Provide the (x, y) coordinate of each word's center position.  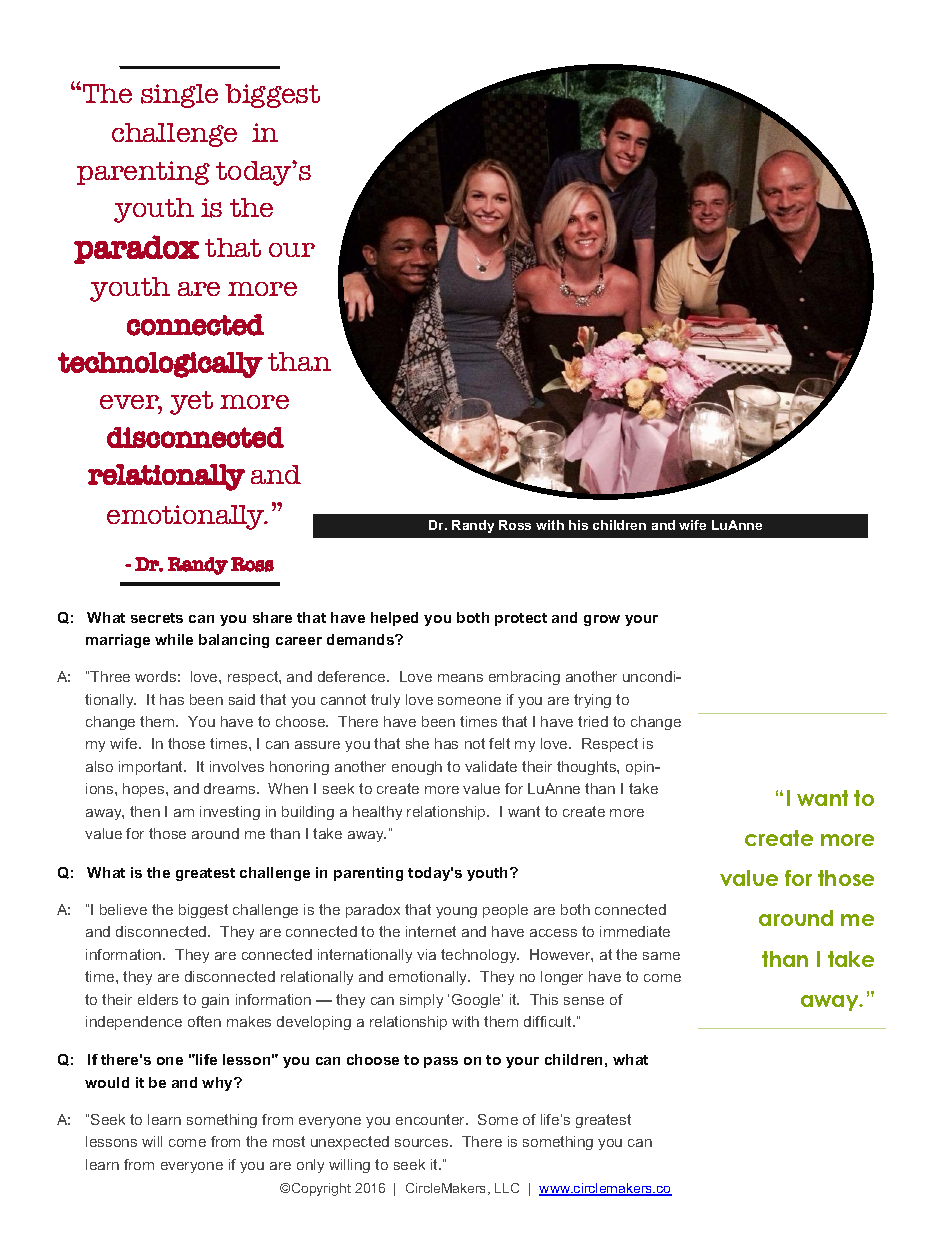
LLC (507, 1188)
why (219, 1084)
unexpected (350, 1143)
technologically (160, 365)
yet (191, 403)
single (179, 96)
